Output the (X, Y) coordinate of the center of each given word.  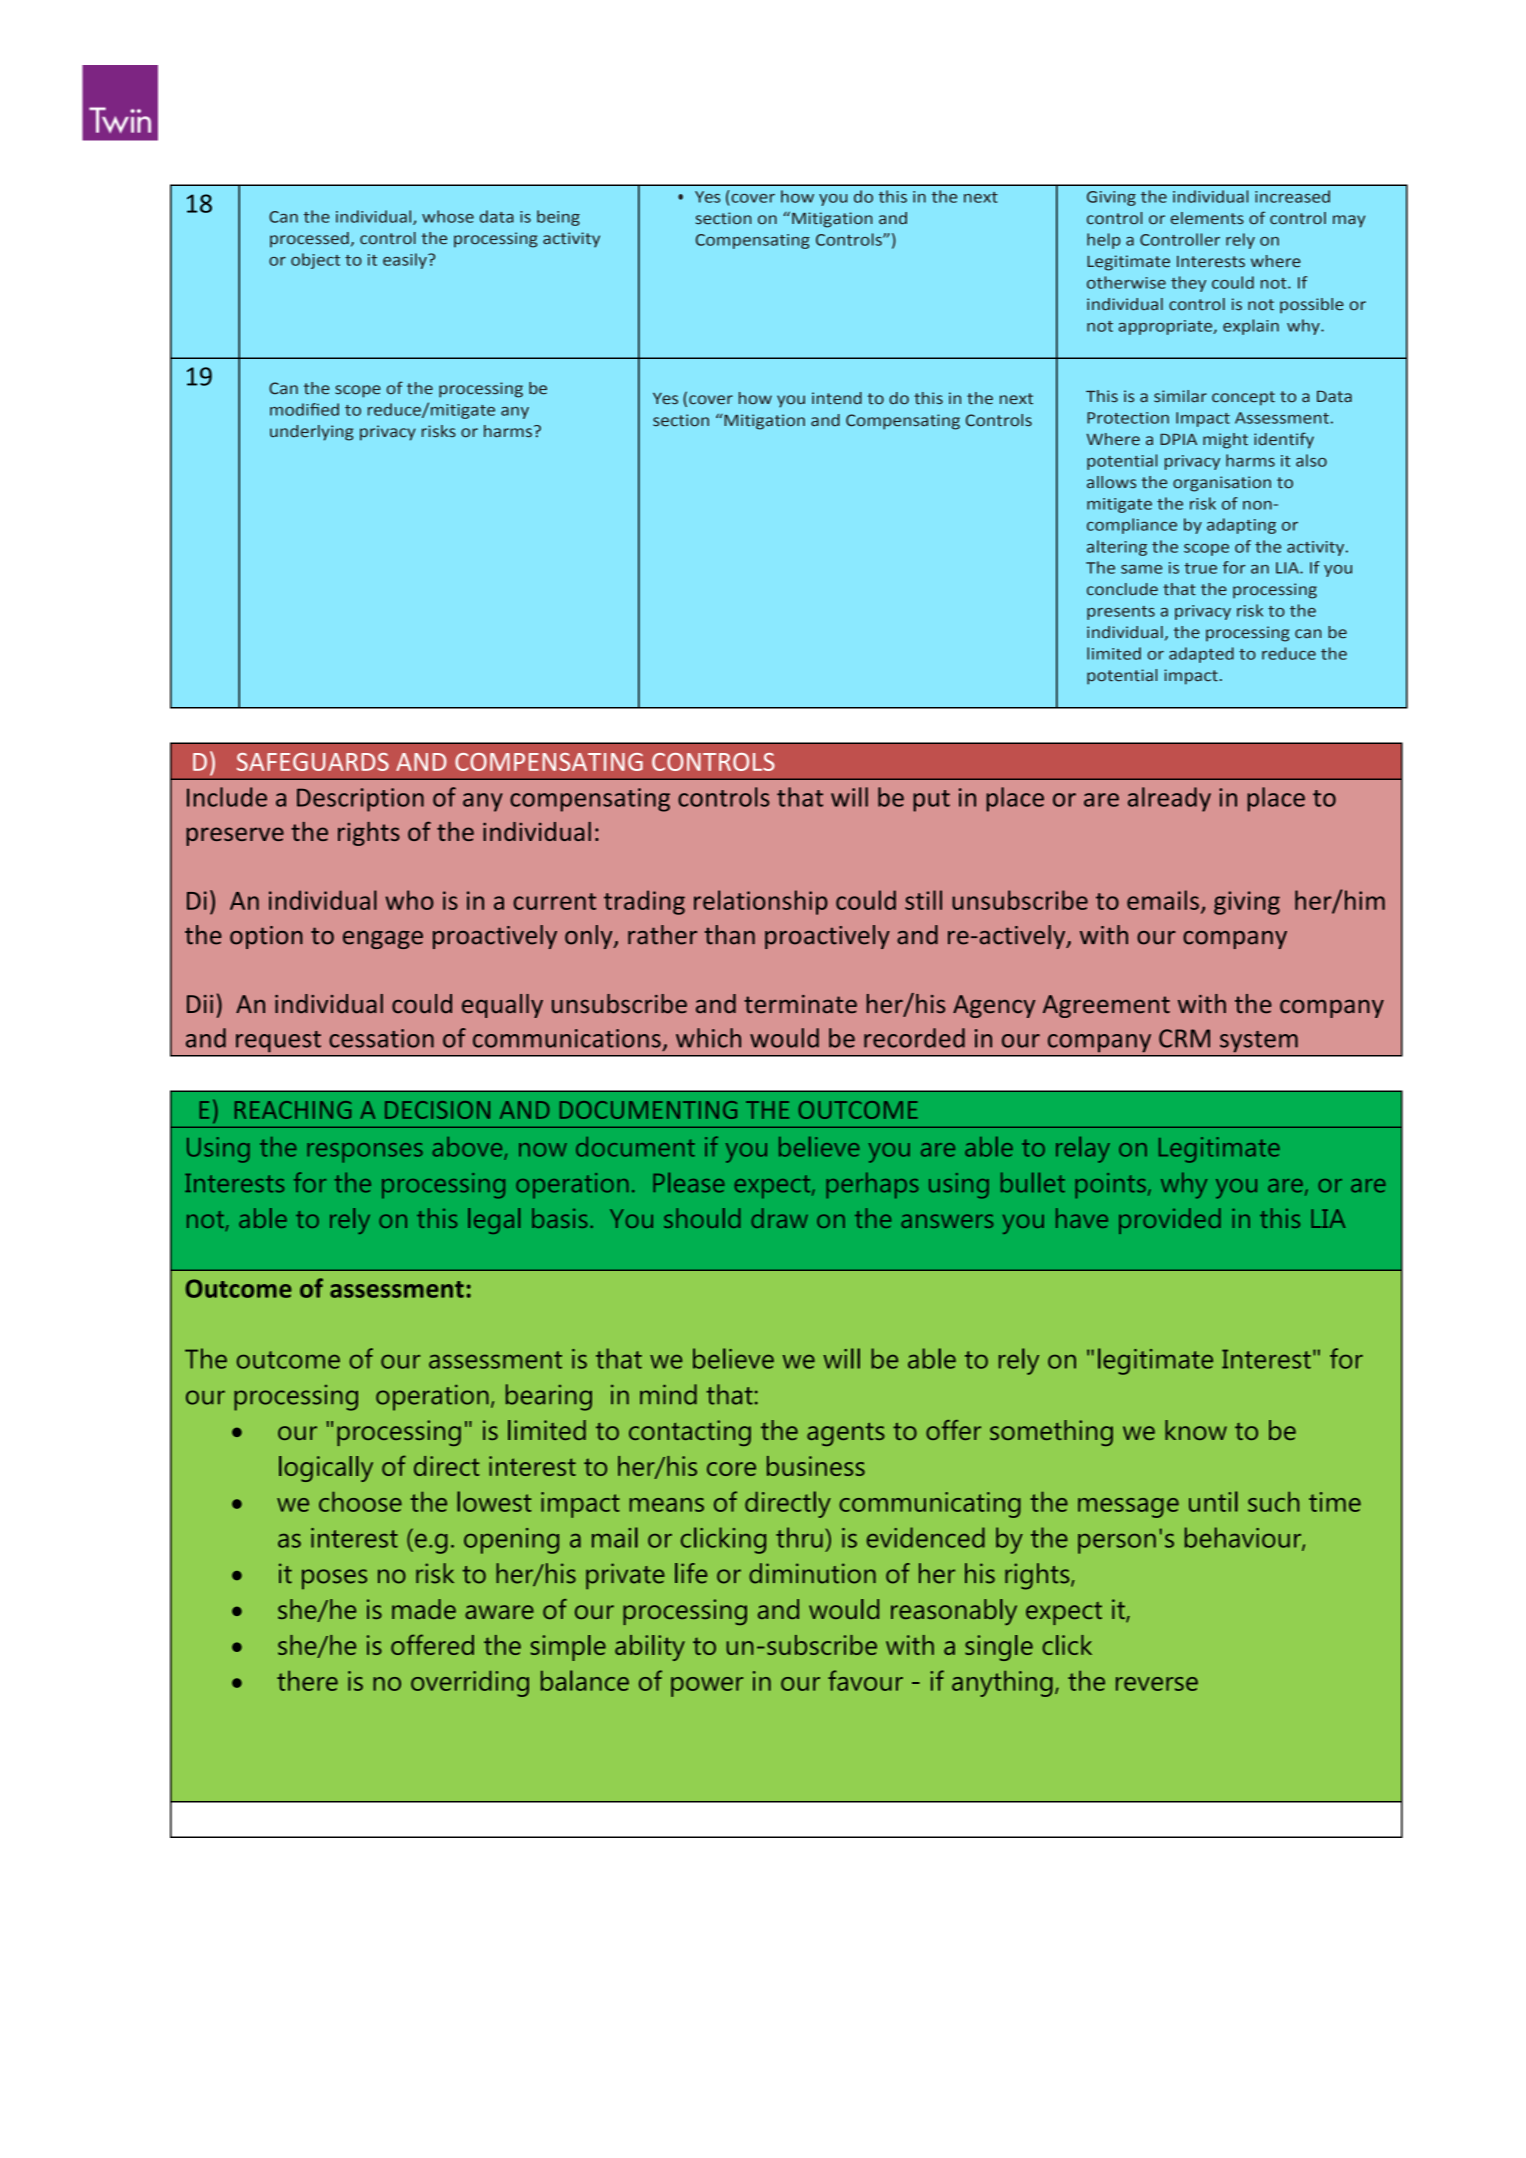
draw (779, 1218)
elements (1207, 218)
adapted (1201, 655)
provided (1170, 1221)
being (558, 218)
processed (309, 240)
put (931, 801)
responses (365, 1153)
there (307, 1681)
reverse (1157, 1684)
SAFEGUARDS (313, 762)
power (707, 1687)
